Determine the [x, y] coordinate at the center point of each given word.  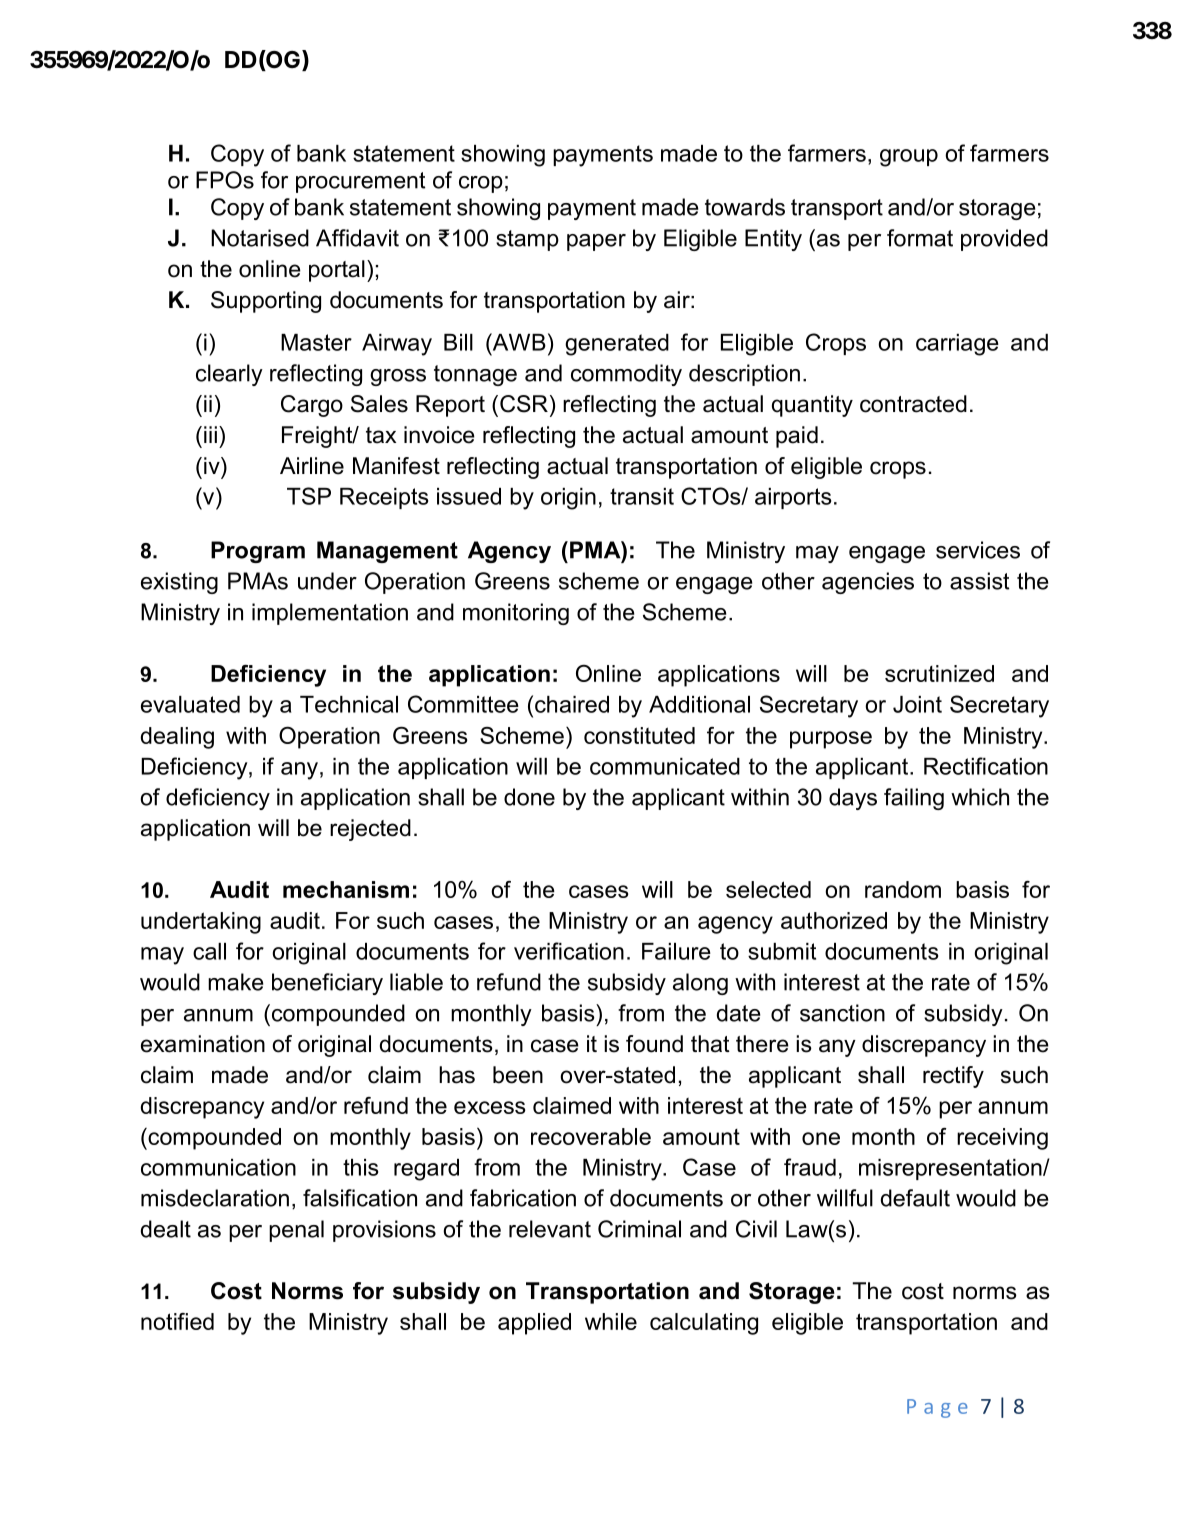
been [518, 1075]
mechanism [346, 889]
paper [596, 242]
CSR [524, 404]
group [909, 158]
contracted [913, 404]
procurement [360, 182]
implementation [330, 614]
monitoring [516, 614]
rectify [953, 1077]
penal [296, 1231]
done [529, 797]
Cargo [312, 406]
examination [203, 1044]
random [903, 889]
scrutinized [939, 673]
